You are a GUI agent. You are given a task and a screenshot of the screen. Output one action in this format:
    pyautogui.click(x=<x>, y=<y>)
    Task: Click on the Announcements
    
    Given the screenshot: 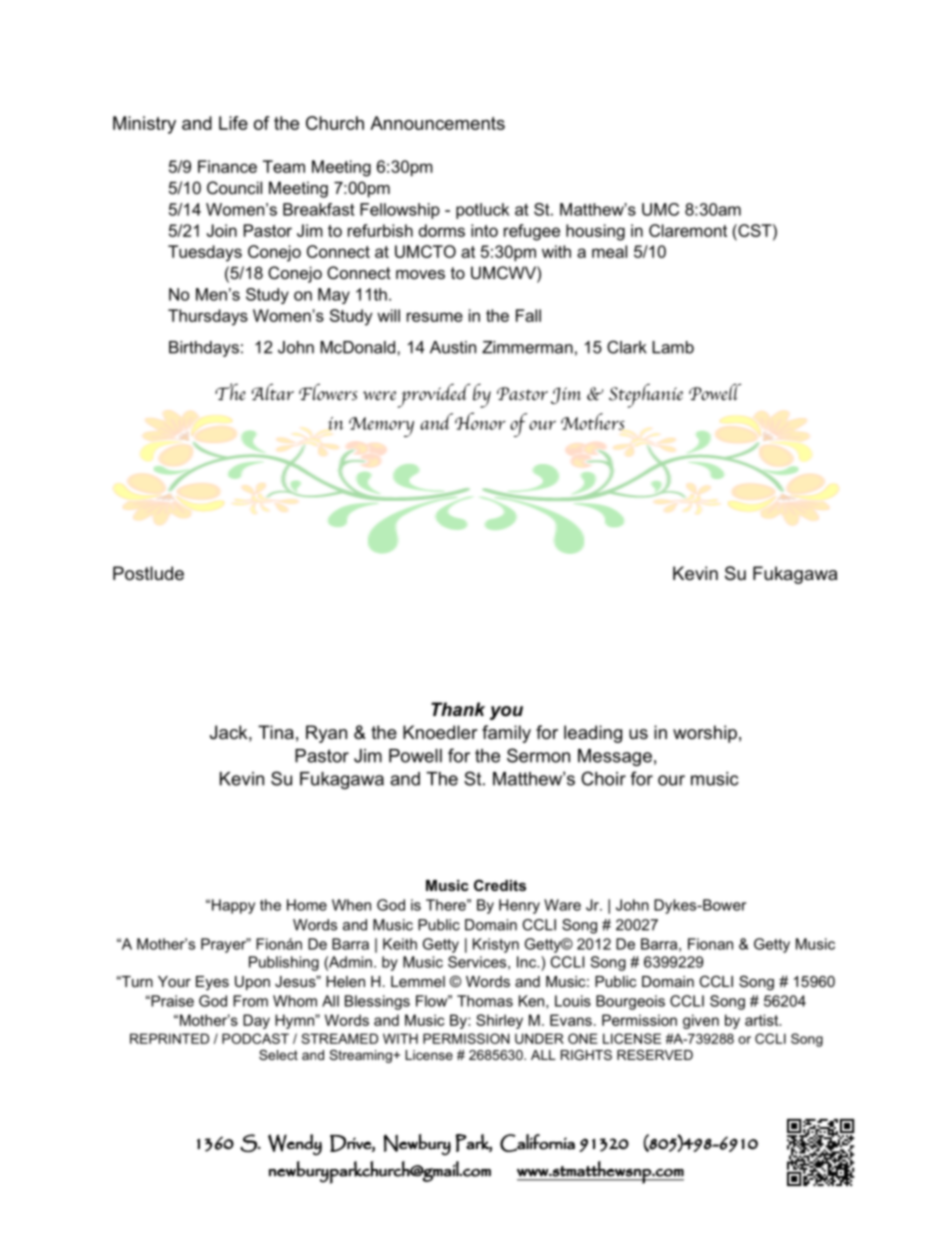 What is the action you would take?
    pyautogui.click(x=437, y=123)
